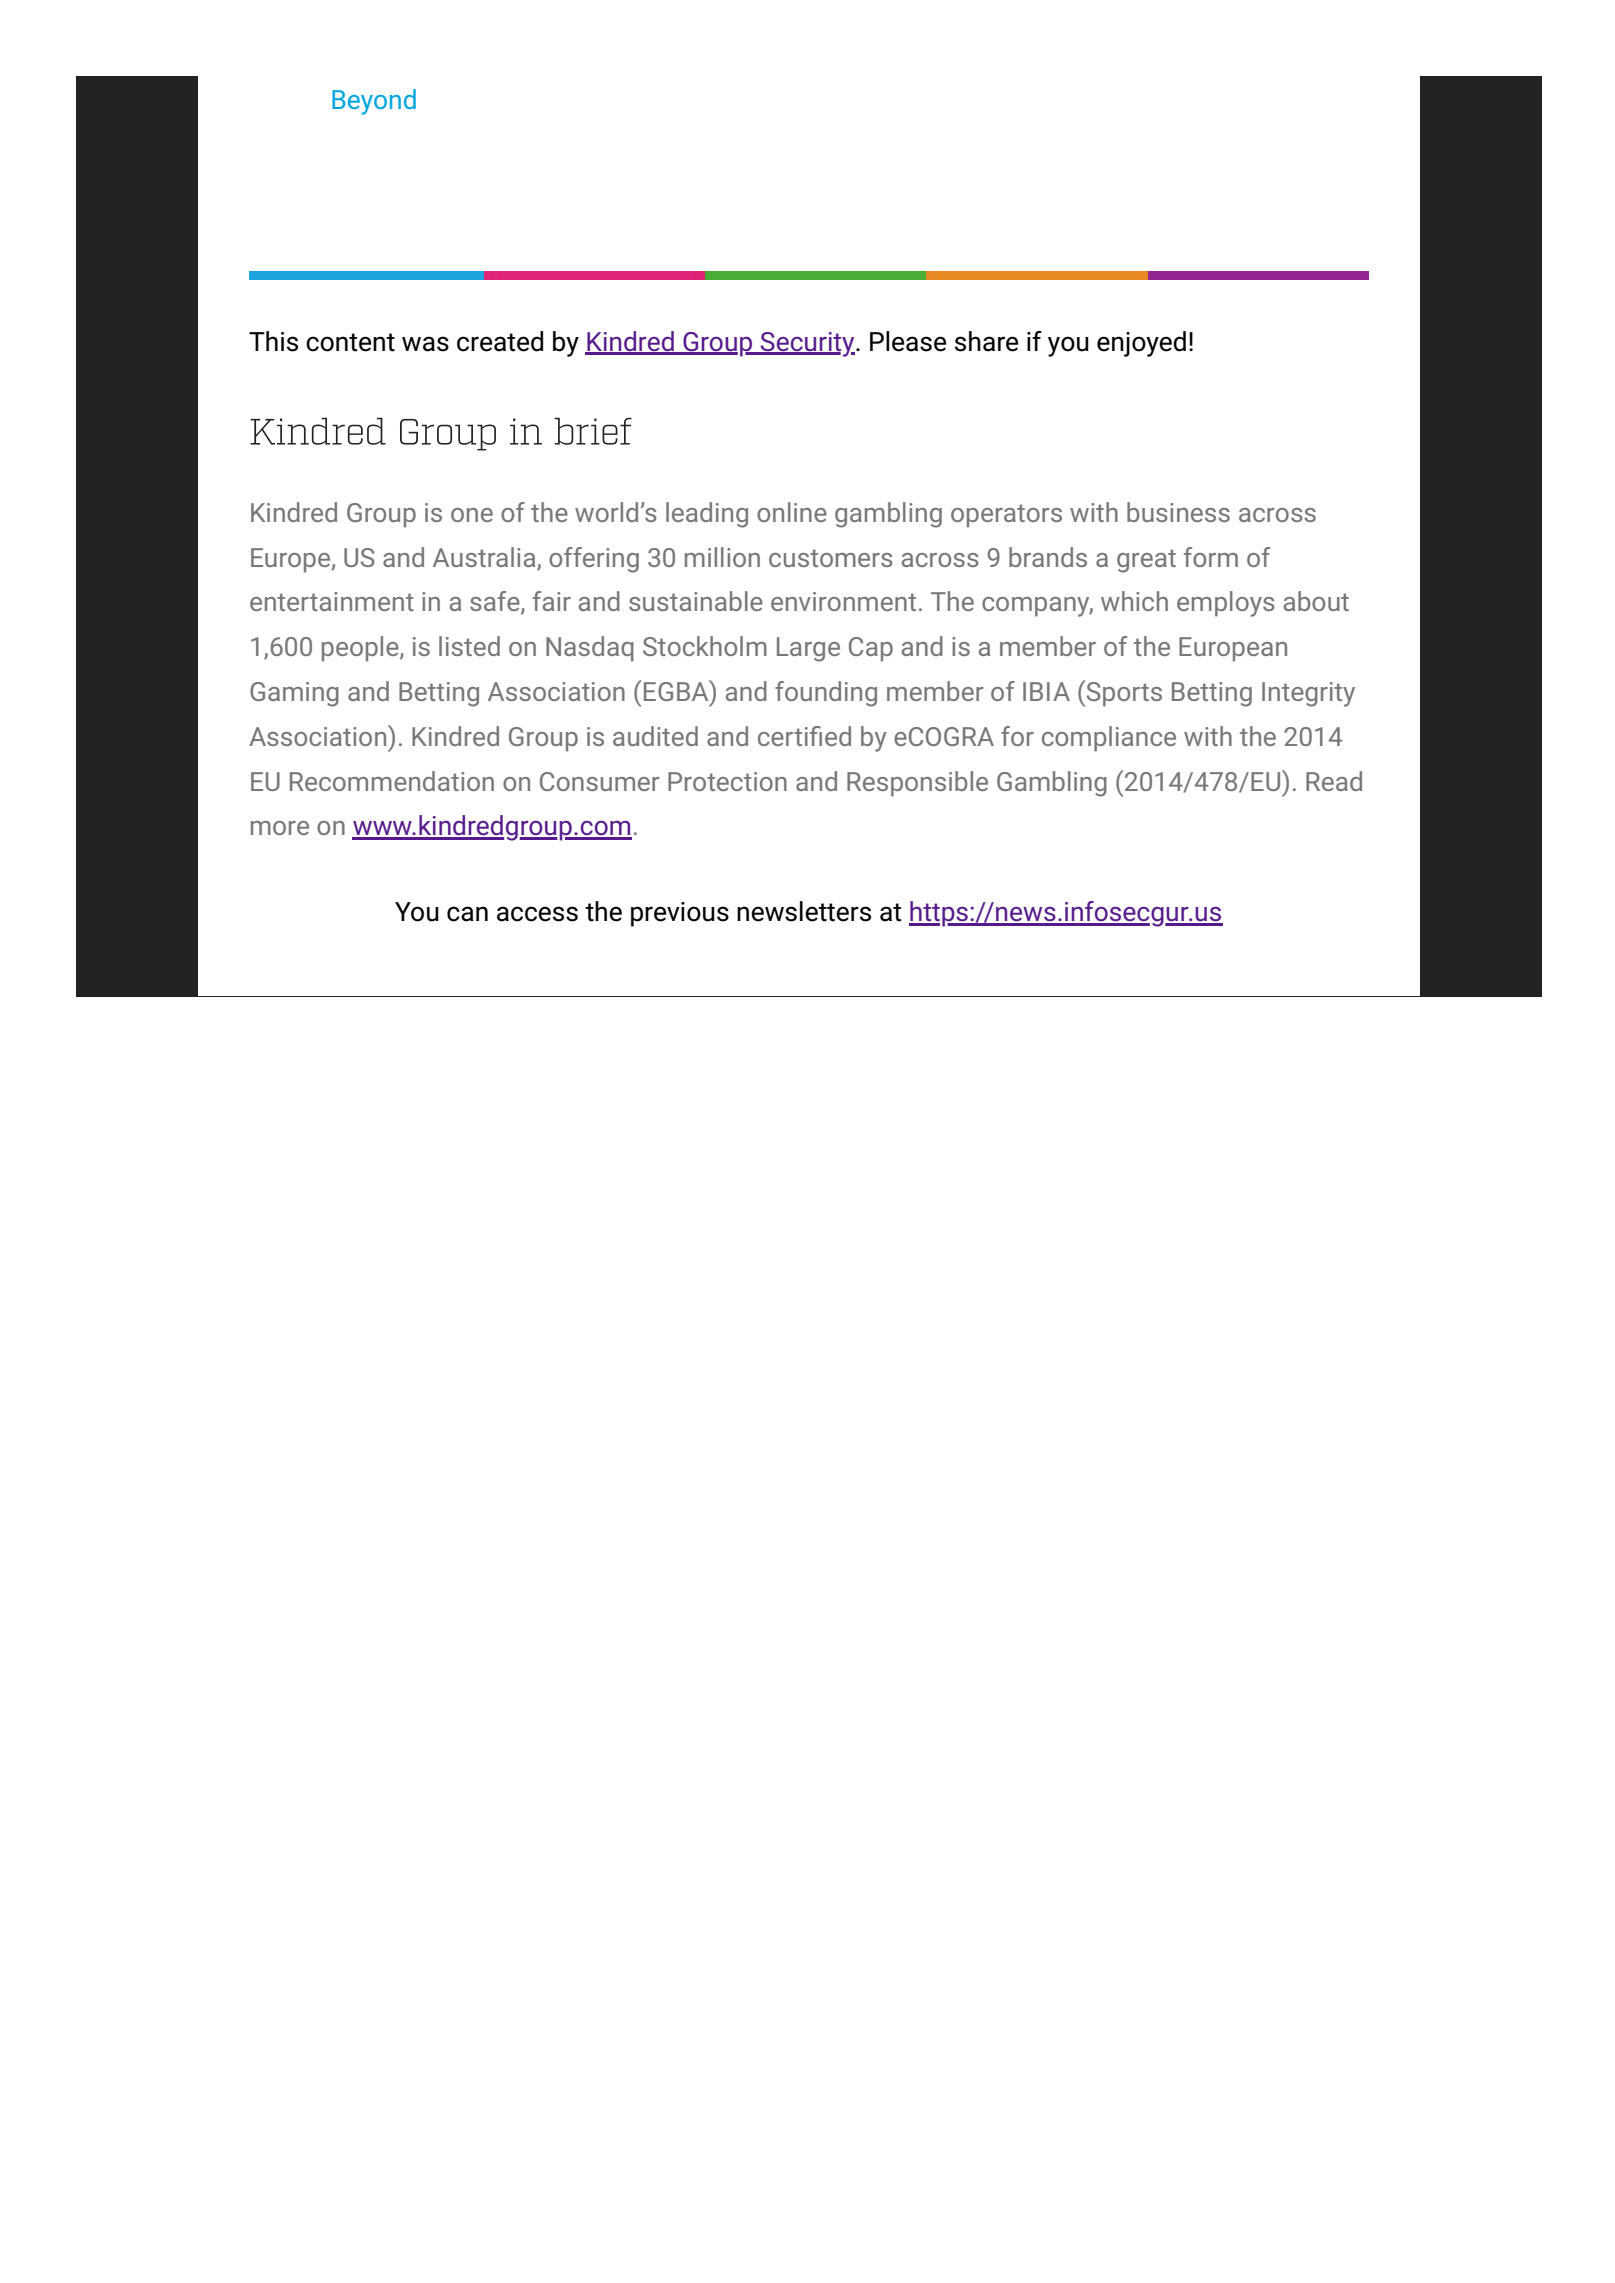 The width and height of the screenshot is (1615, 2283). I want to click on online, so click(792, 512).
